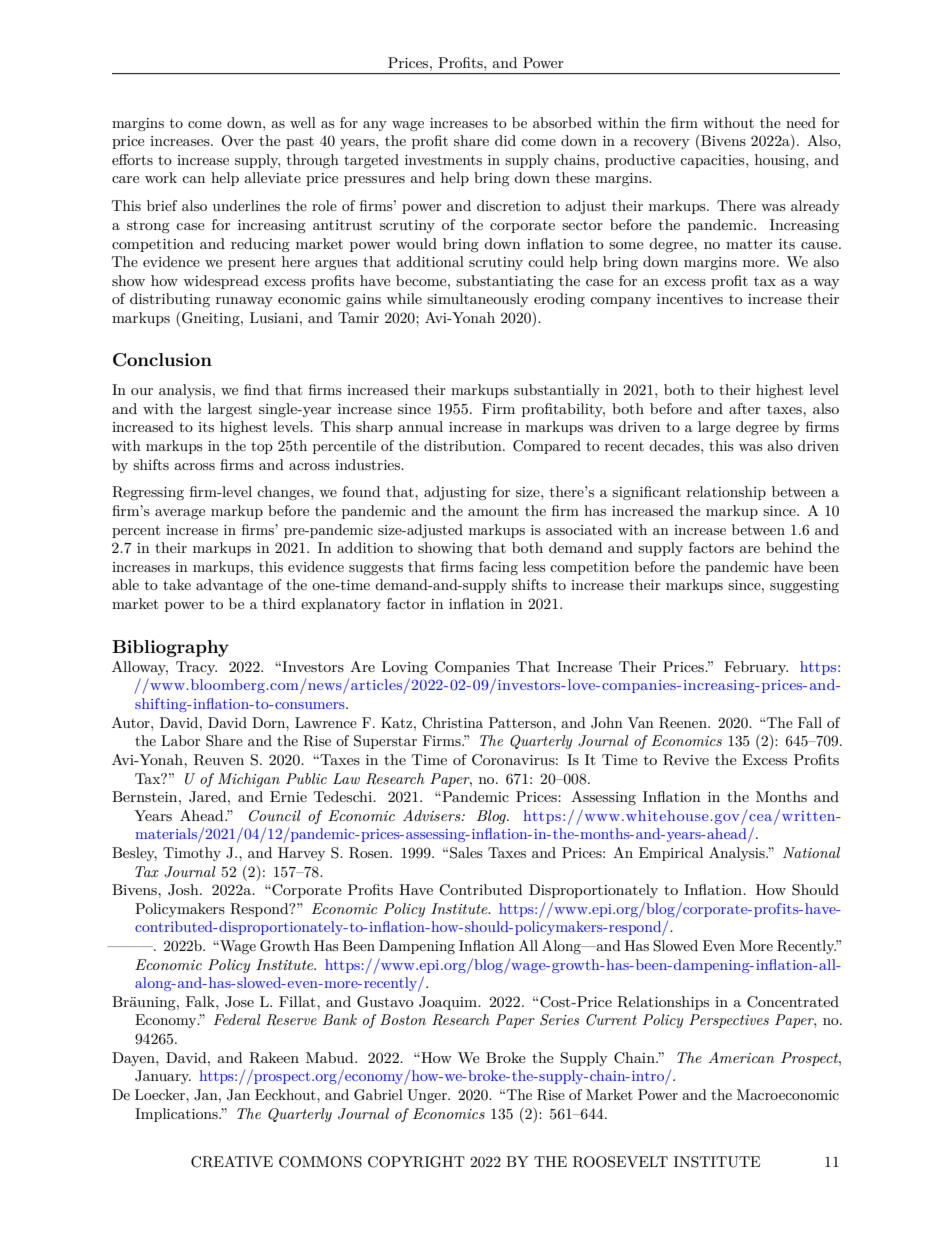 The image size is (952, 1233). I want to click on Revive, so click(686, 760).
